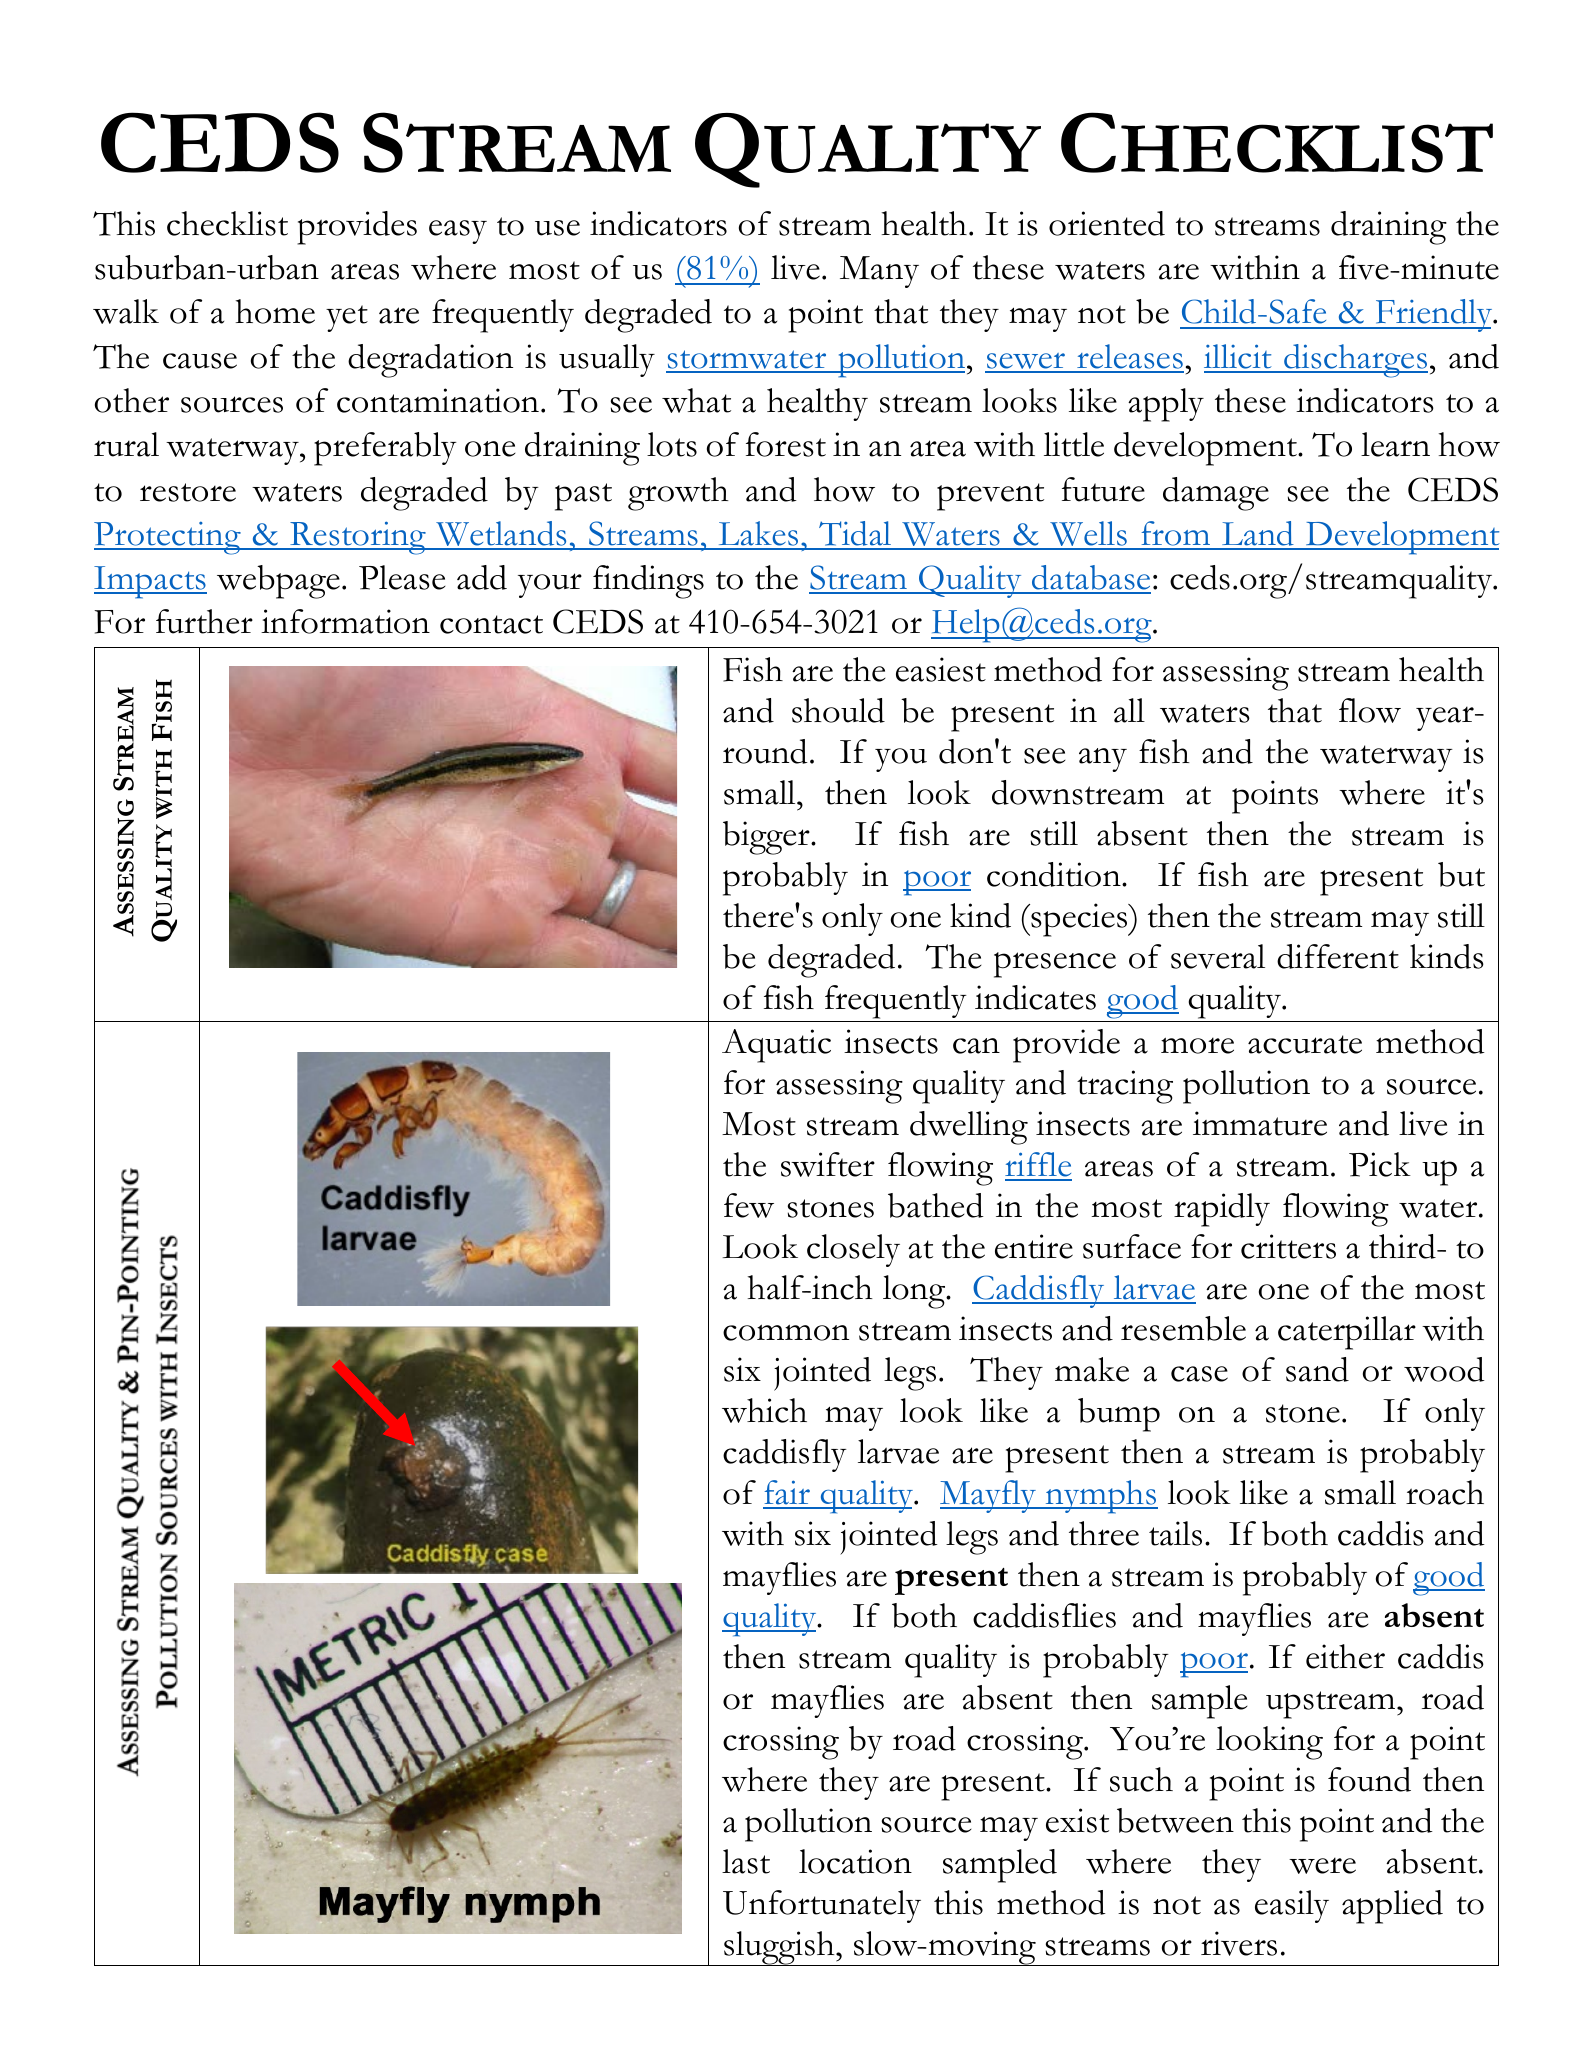 This screenshot has height=2062, width=1593. I want to click on database, so click(1090, 579).
